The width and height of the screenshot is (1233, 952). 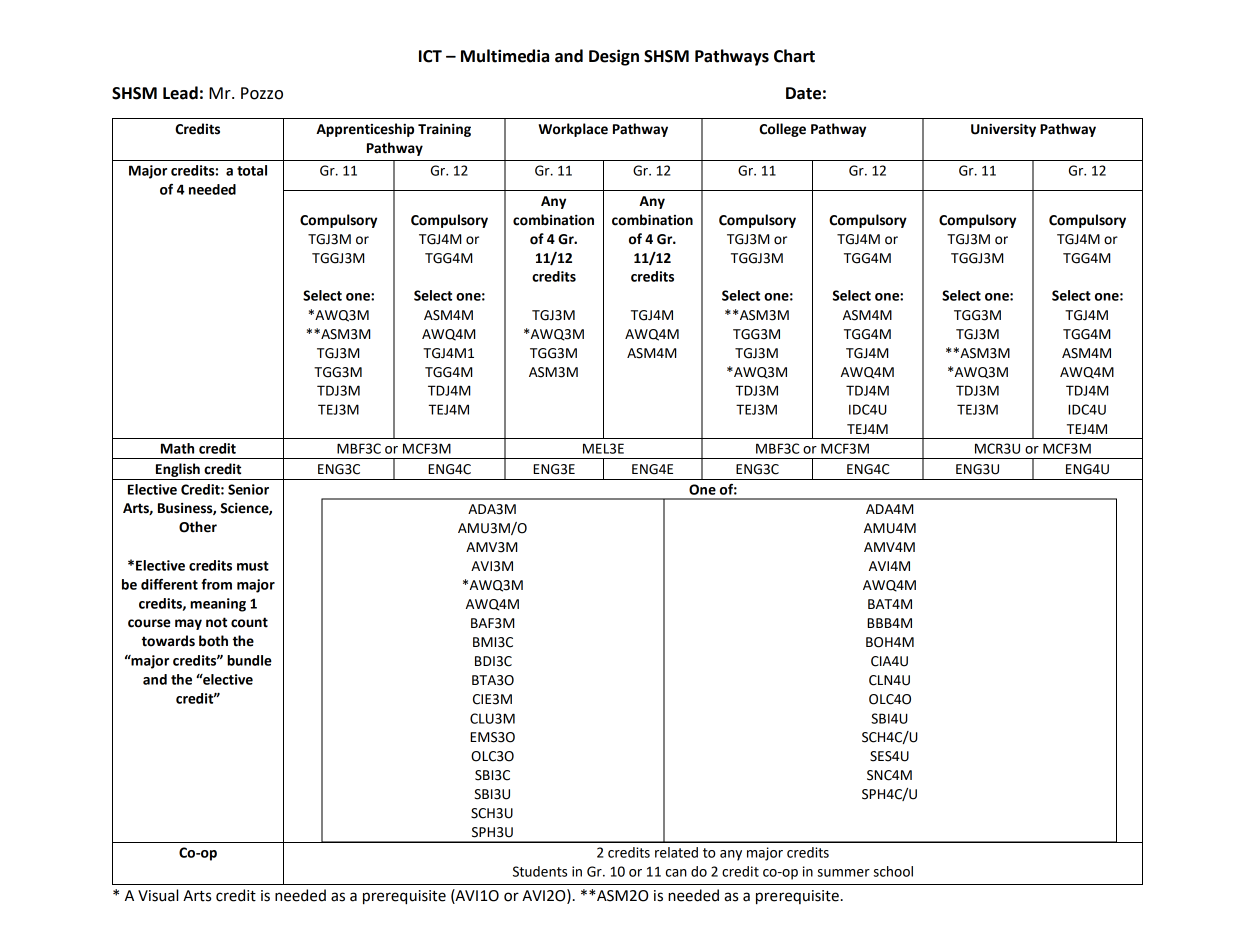 I want to click on total, so click(x=252, y=170).
